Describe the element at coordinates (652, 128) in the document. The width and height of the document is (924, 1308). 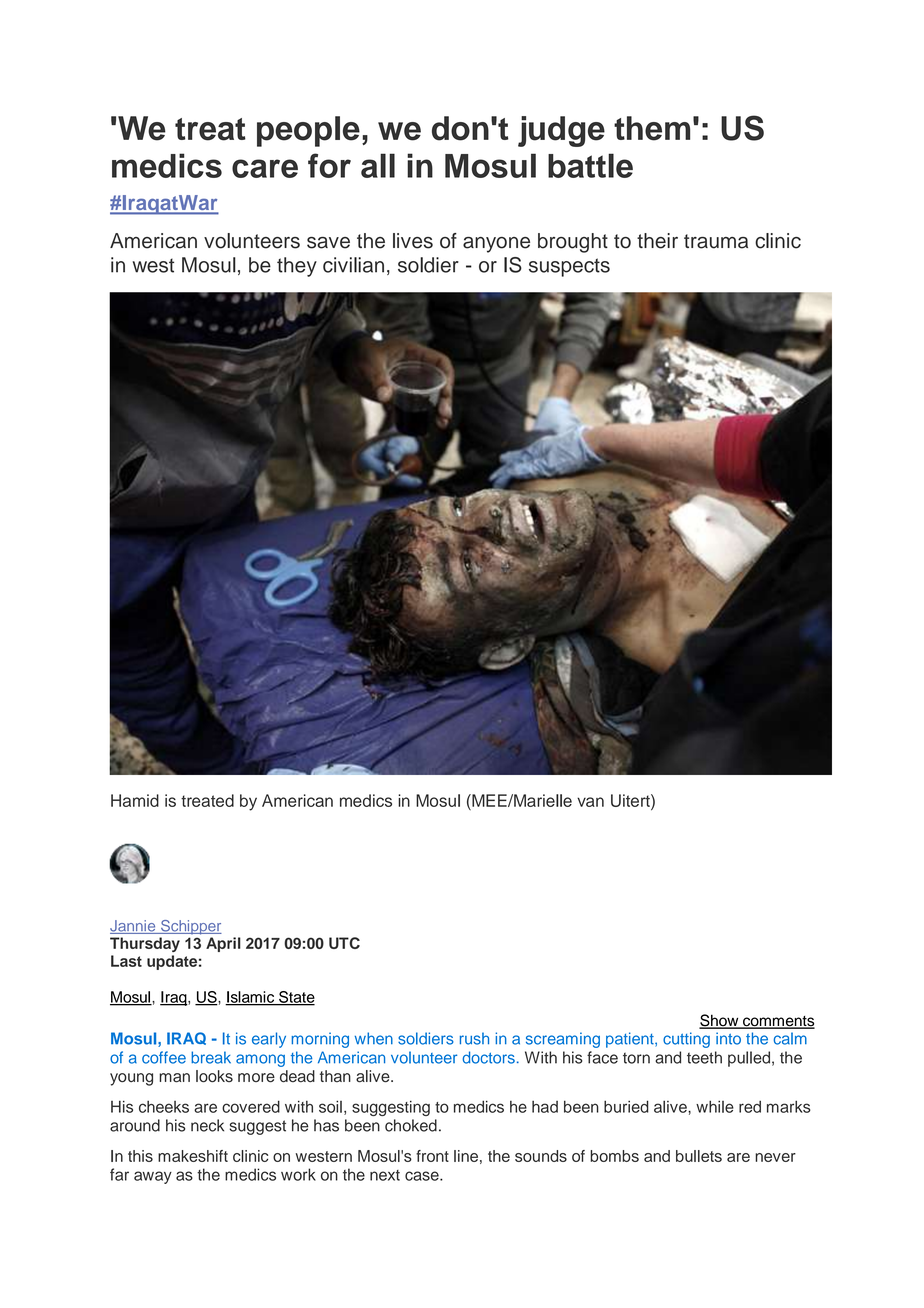
I see `them` at that location.
